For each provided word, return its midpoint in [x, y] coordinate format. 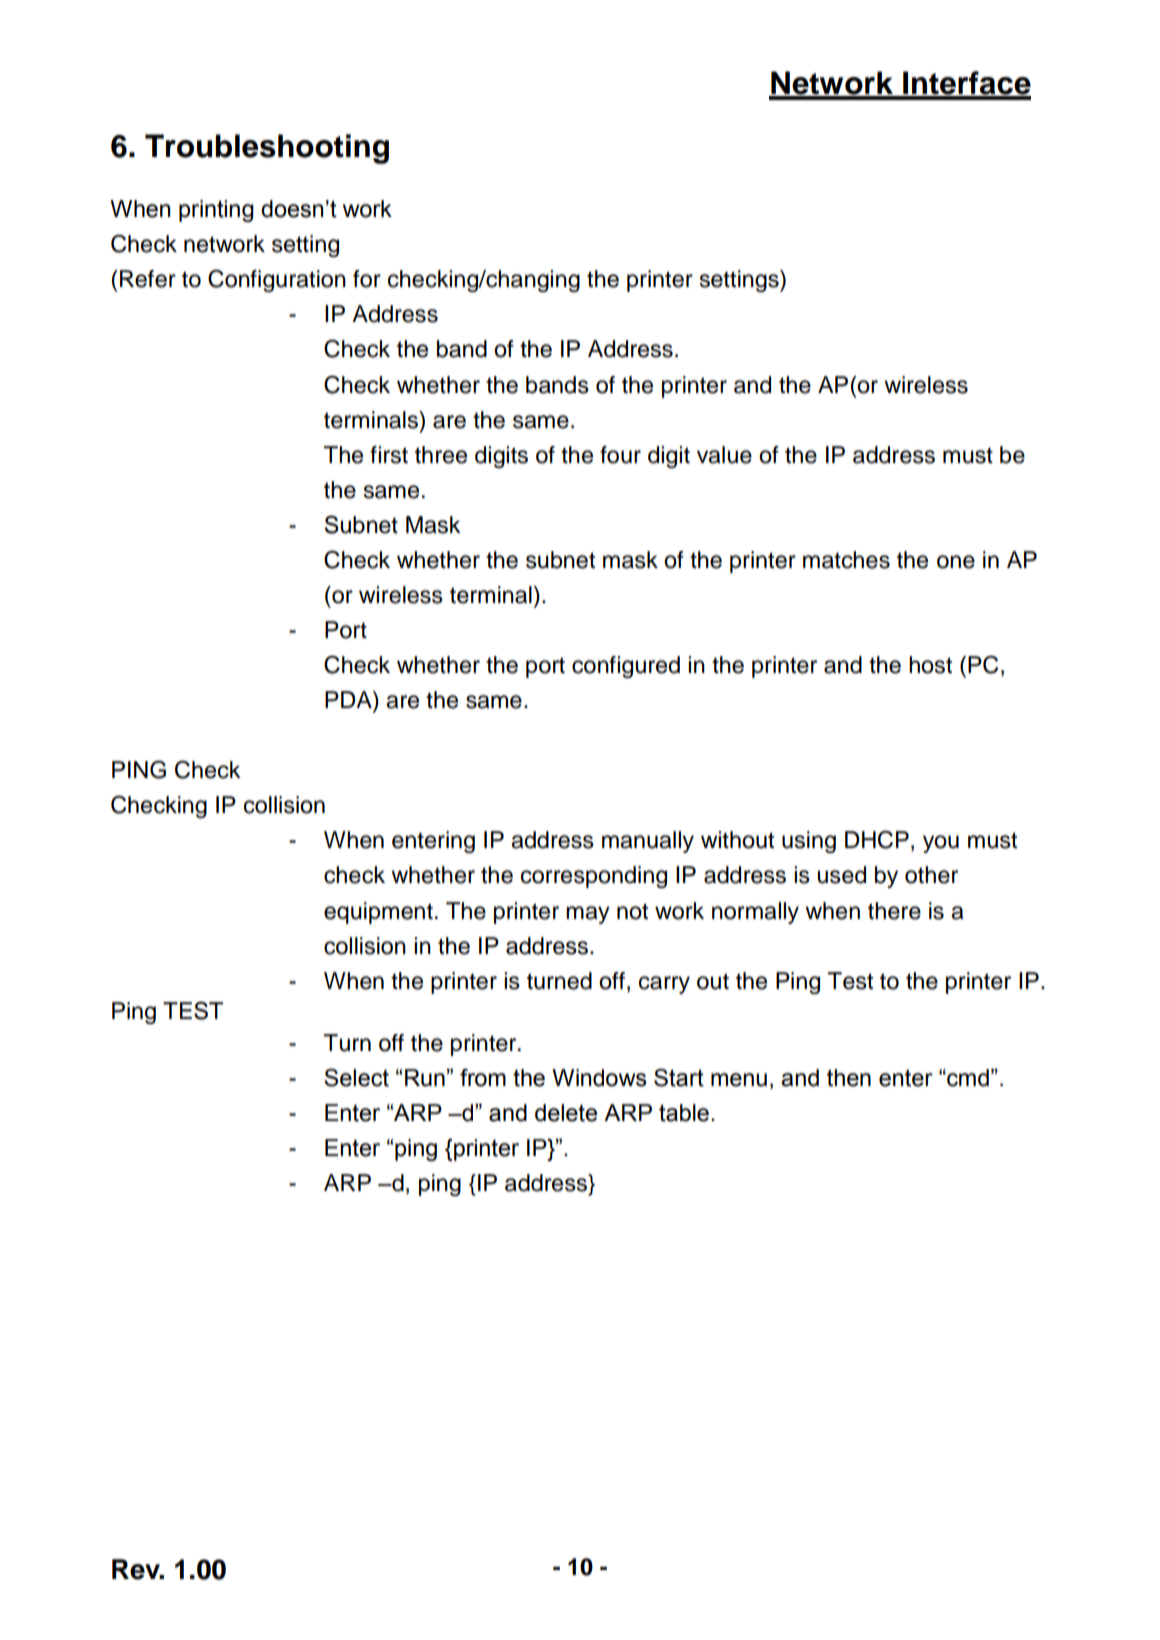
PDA [349, 699]
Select [356, 1078]
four [620, 455]
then [849, 1078]
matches [846, 560]
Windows [599, 1078]
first [389, 455]
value [724, 455]
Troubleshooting [267, 149]
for [367, 279]
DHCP [877, 839]
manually [648, 842]
